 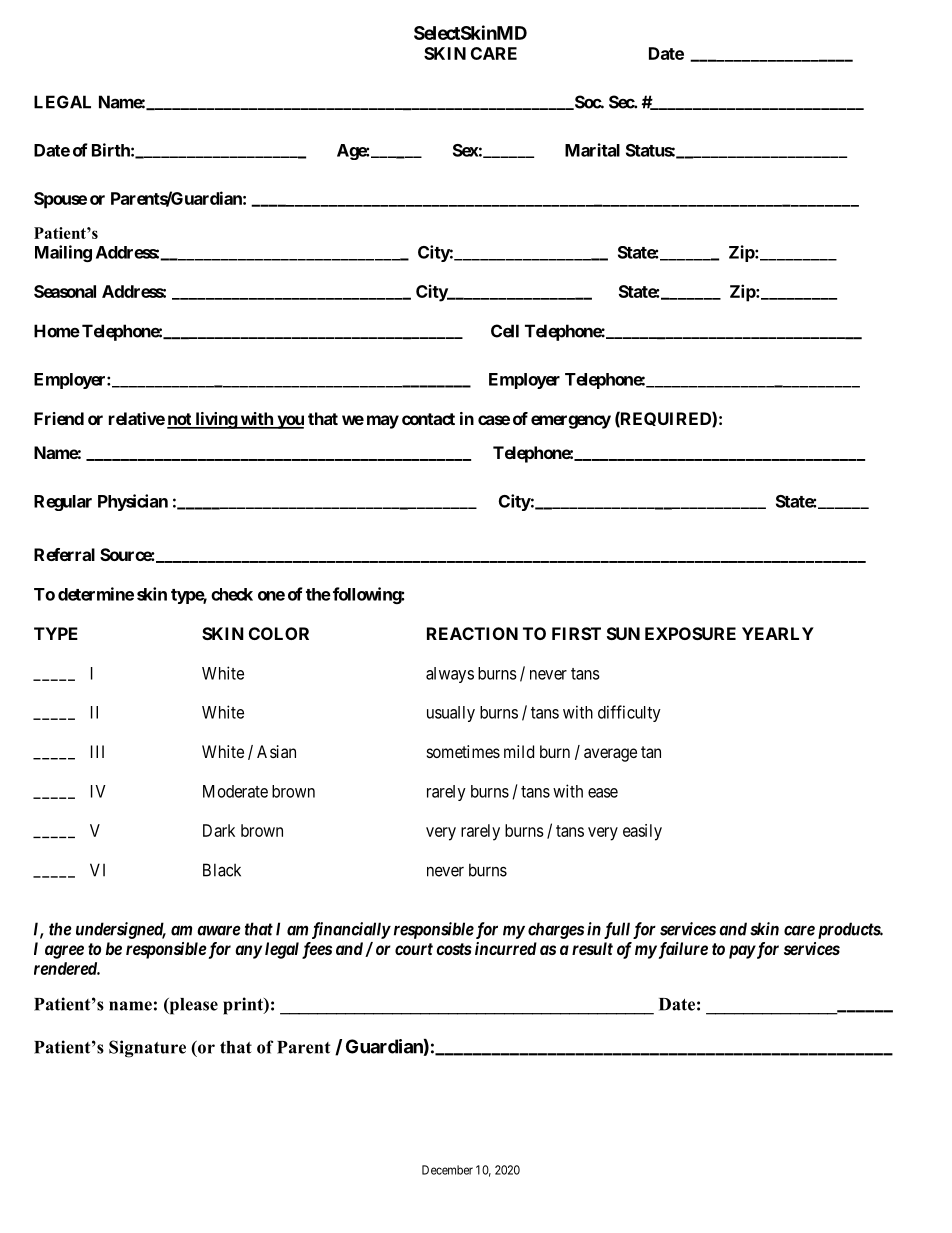 I want to click on Marital, so click(x=592, y=150).
